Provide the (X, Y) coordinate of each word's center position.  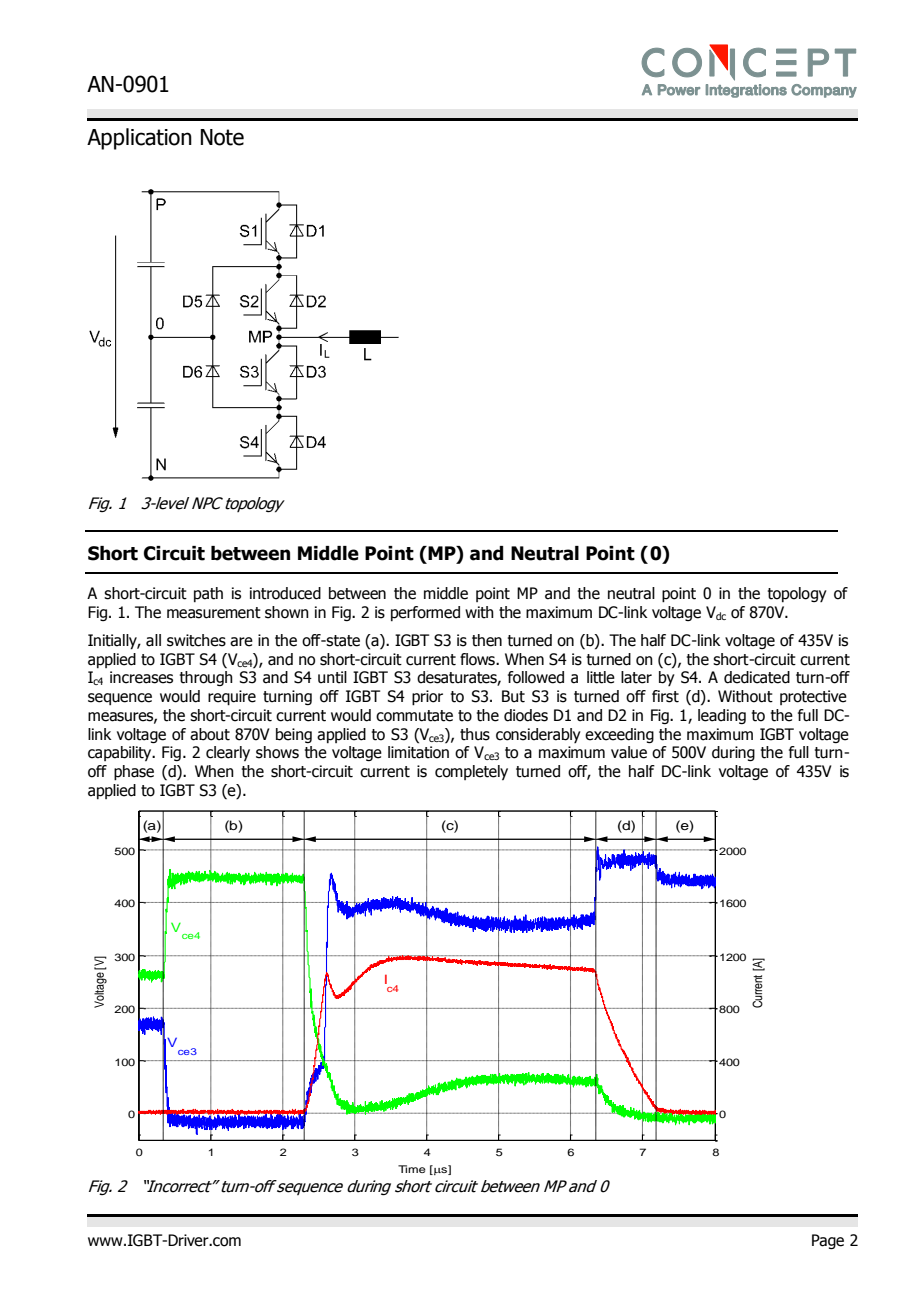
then (487, 640)
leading (722, 716)
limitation (418, 752)
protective (813, 697)
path (208, 594)
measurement (214, 613)
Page (828, 1241)
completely (471, 772)
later (636, 677)
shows (277, 752)
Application (139, 139)
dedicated (757, 677)
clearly (228, 753)
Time (412, 1169)
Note (222, 137)
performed (425, 613)
